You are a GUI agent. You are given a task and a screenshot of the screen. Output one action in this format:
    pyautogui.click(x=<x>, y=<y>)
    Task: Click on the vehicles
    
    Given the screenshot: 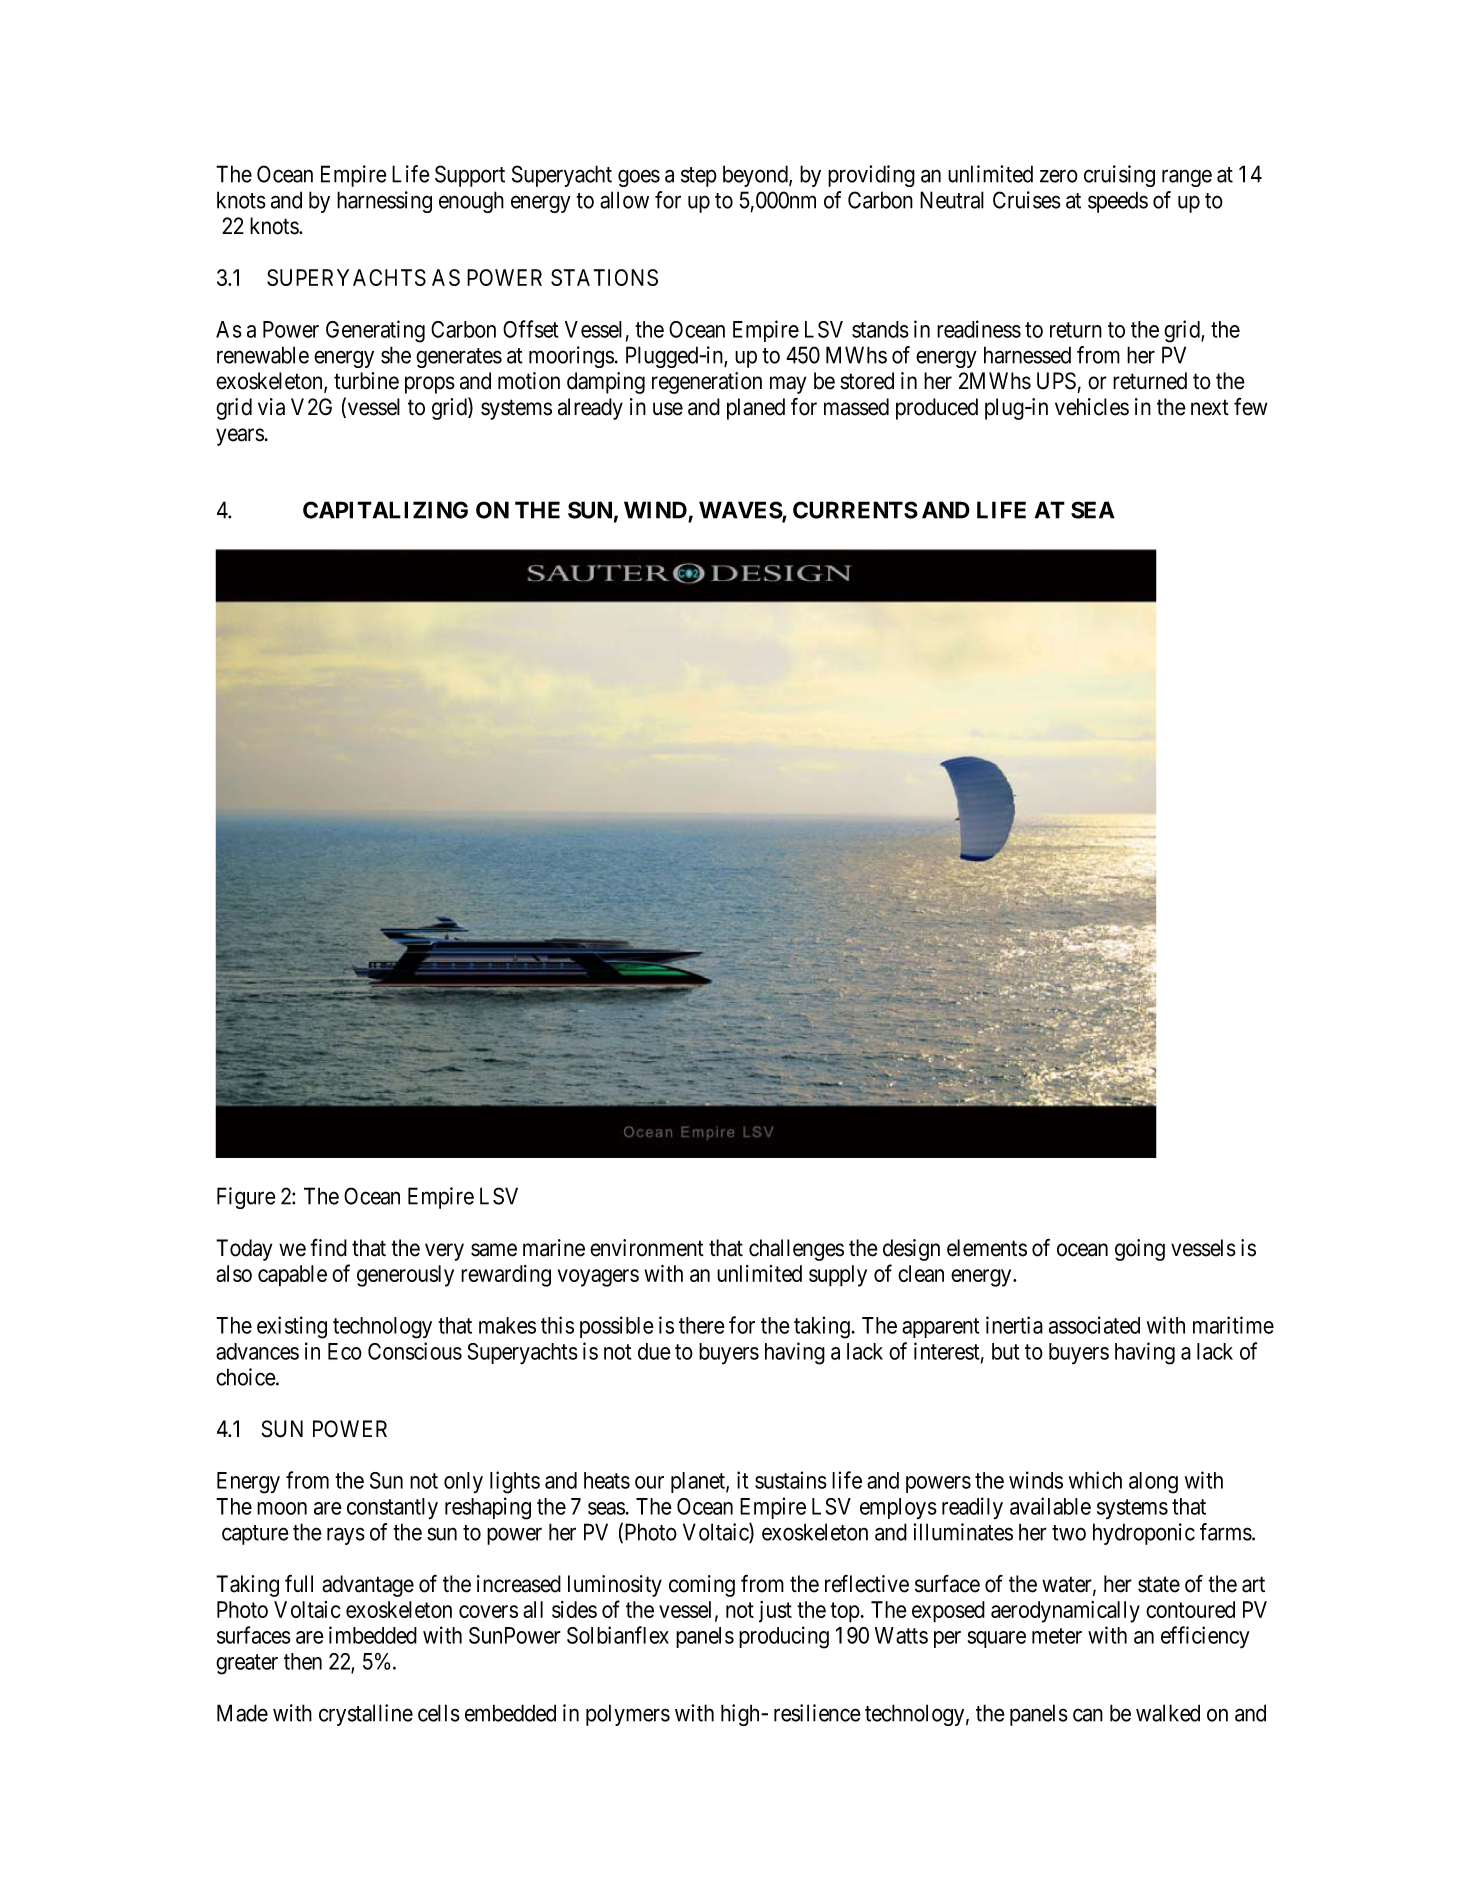 What is the action you would take?
    pyautogui.click(x=1092, y=407)
